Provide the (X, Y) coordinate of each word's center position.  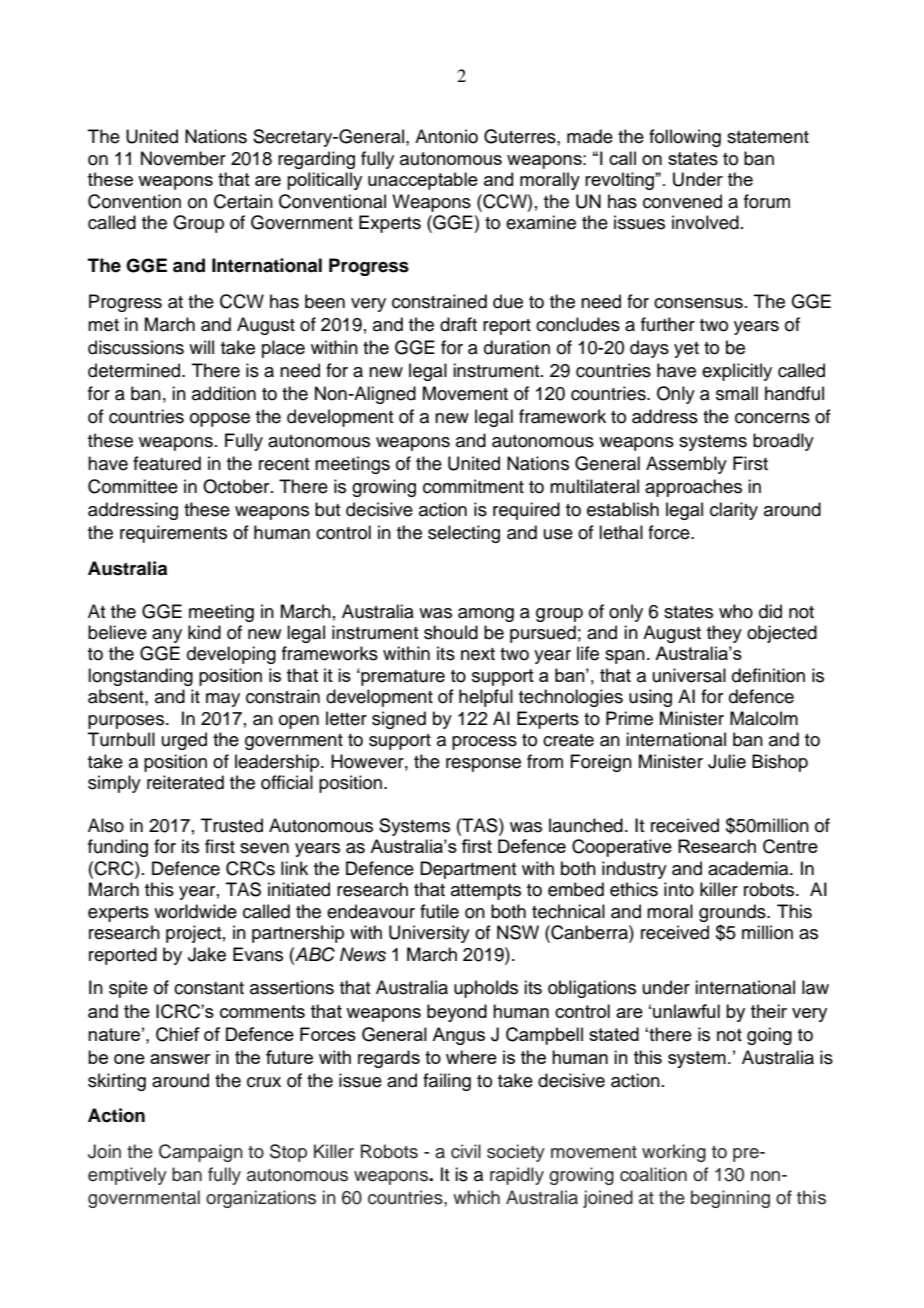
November (183, 158)
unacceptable (423, 181)
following (685, 138)
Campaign (201, 1153)
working (674, 1153)
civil (466, 1151)
